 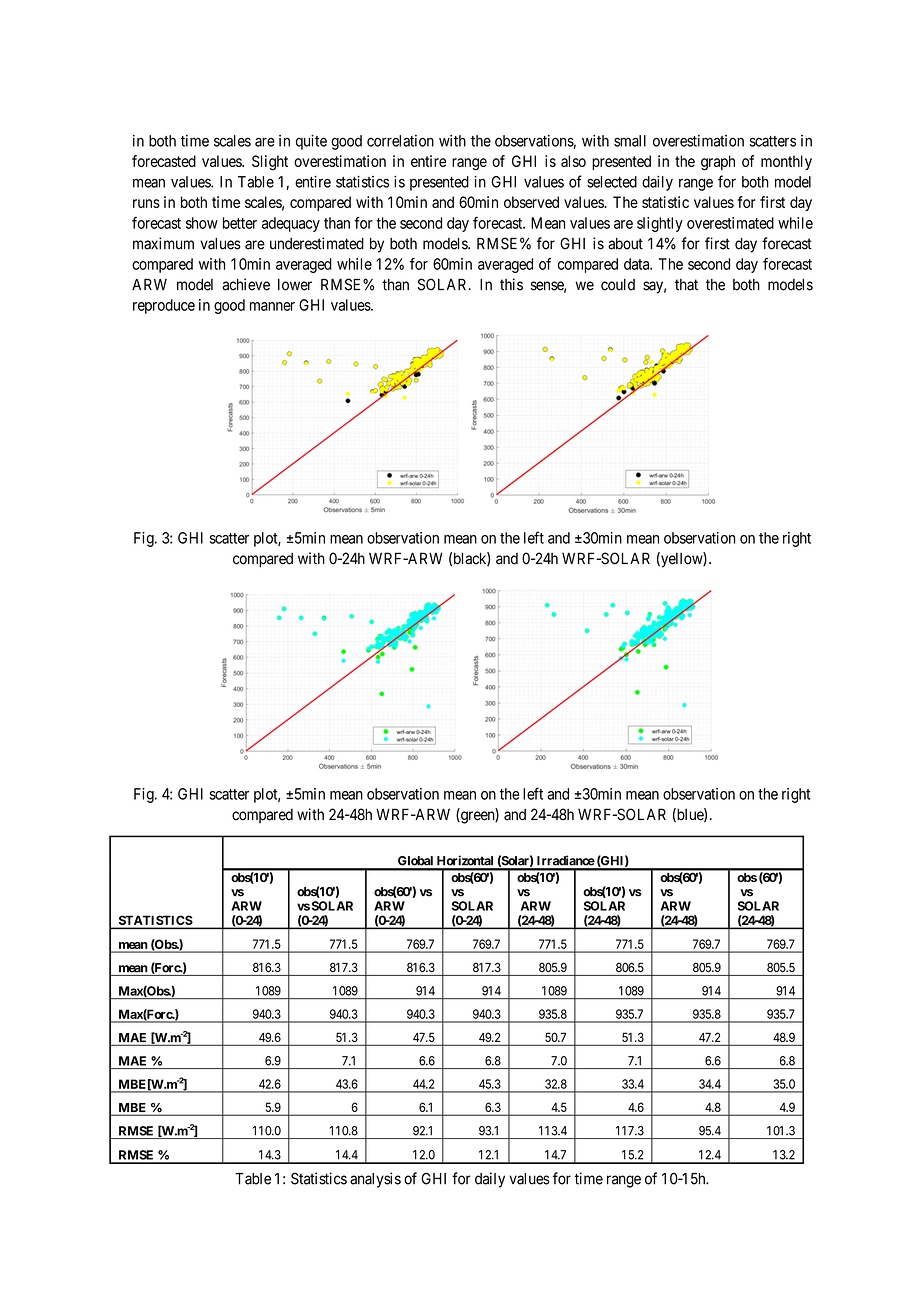 I want to click on this, so click(x=511, y=284).
